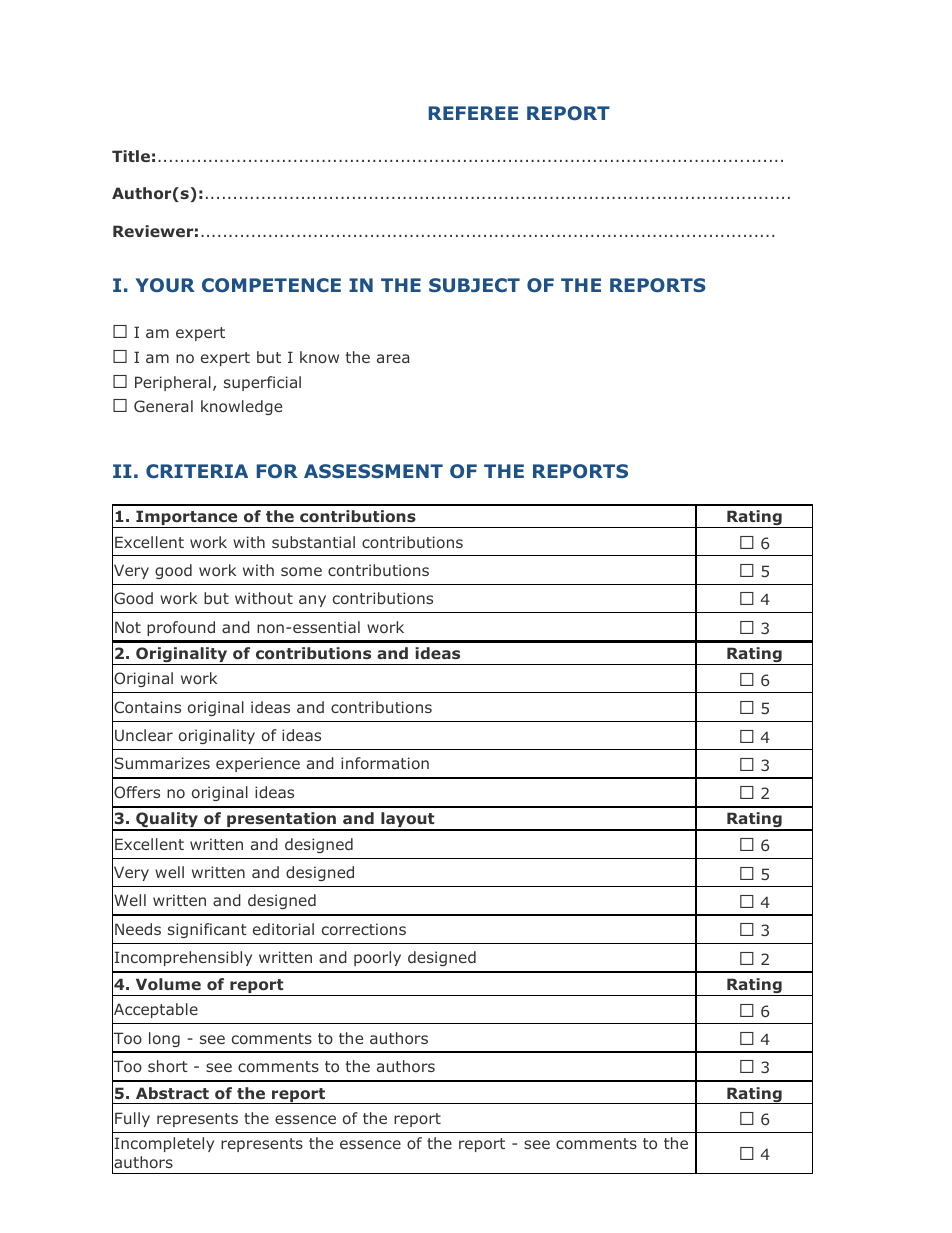 The image size is (952, 1233). Describe the element at coordinates (373, 471) in the screenshot. I see `ASSESSMENT` at that location.
